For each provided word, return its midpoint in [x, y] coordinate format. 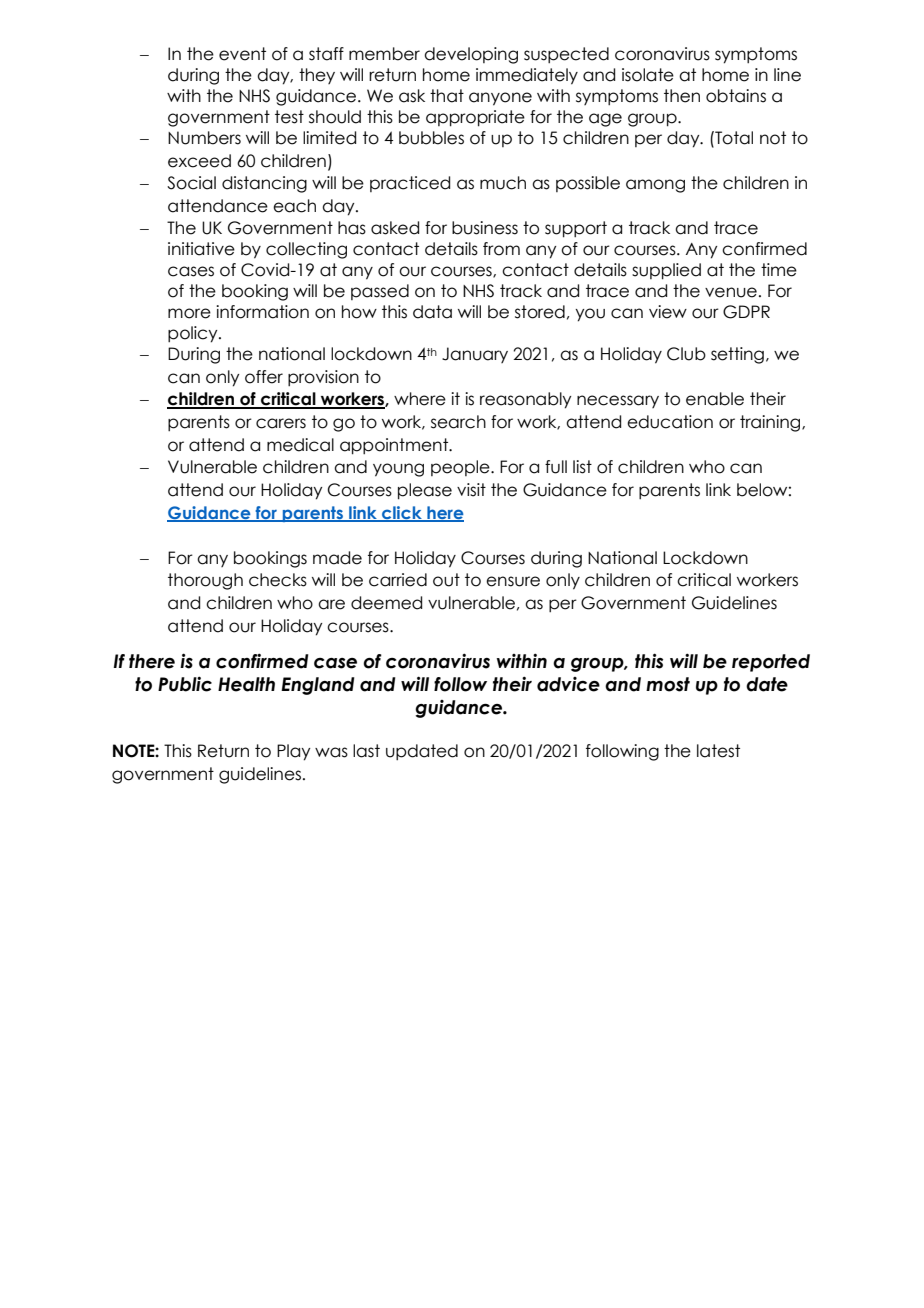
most [668, 684]
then [682, 96]
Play [293, 752]
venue [731, 292]
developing [471, 55]
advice [568, 684]
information [262, 312]
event [242, 54]
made [337, 558]
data [432, 312]
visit [471, 490]
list [582, 467]
